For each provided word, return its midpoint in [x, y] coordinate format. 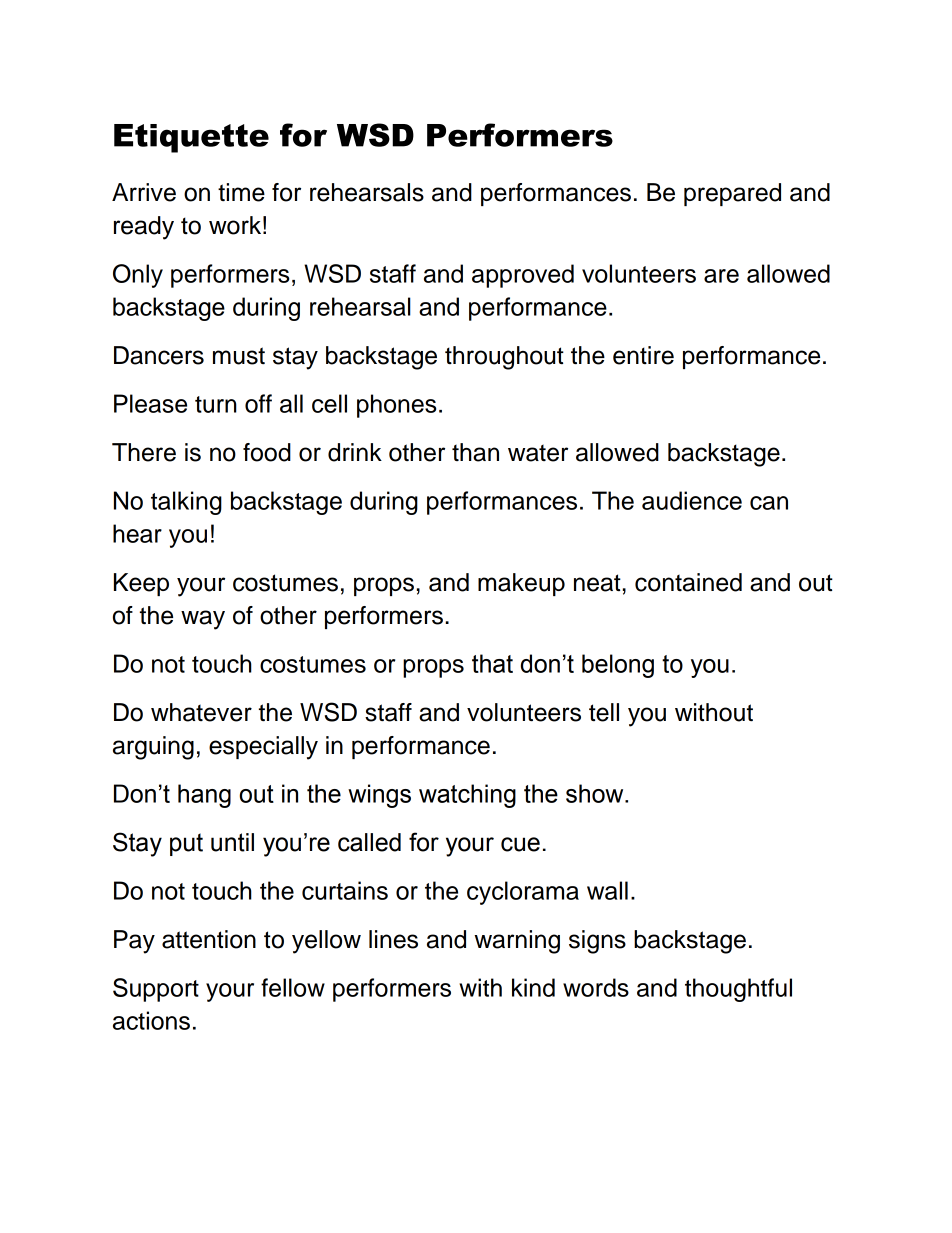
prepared [732, 194]
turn [216, 404]
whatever [201, 712]
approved [523, 276]
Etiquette [191, 138]
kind [533, 987]
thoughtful [738, 990]
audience [692, 500]
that [492, 663]
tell [604, 712]
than [475, 452]
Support [156, 990]
